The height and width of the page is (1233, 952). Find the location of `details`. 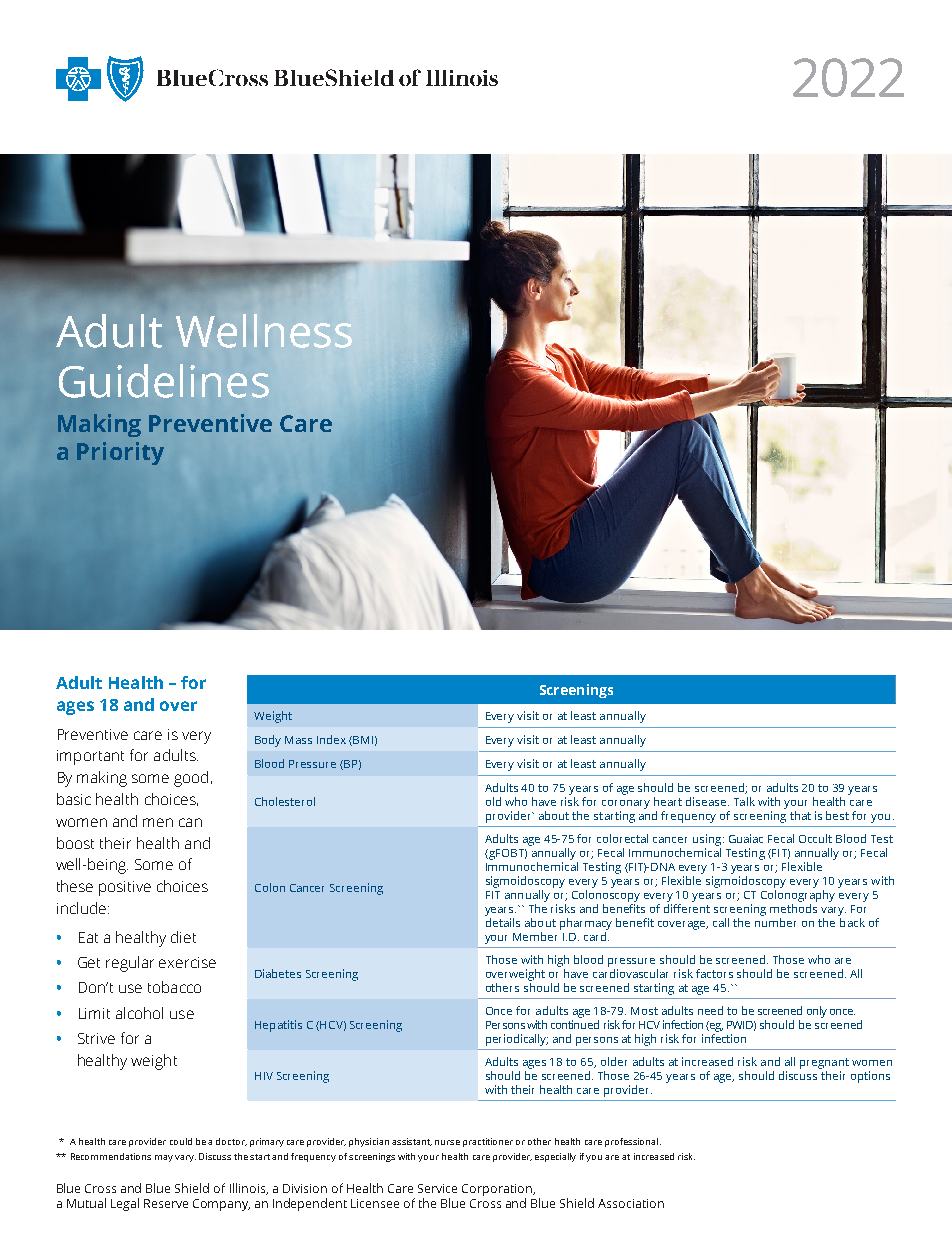

details is located at coordinates (502, 921).
